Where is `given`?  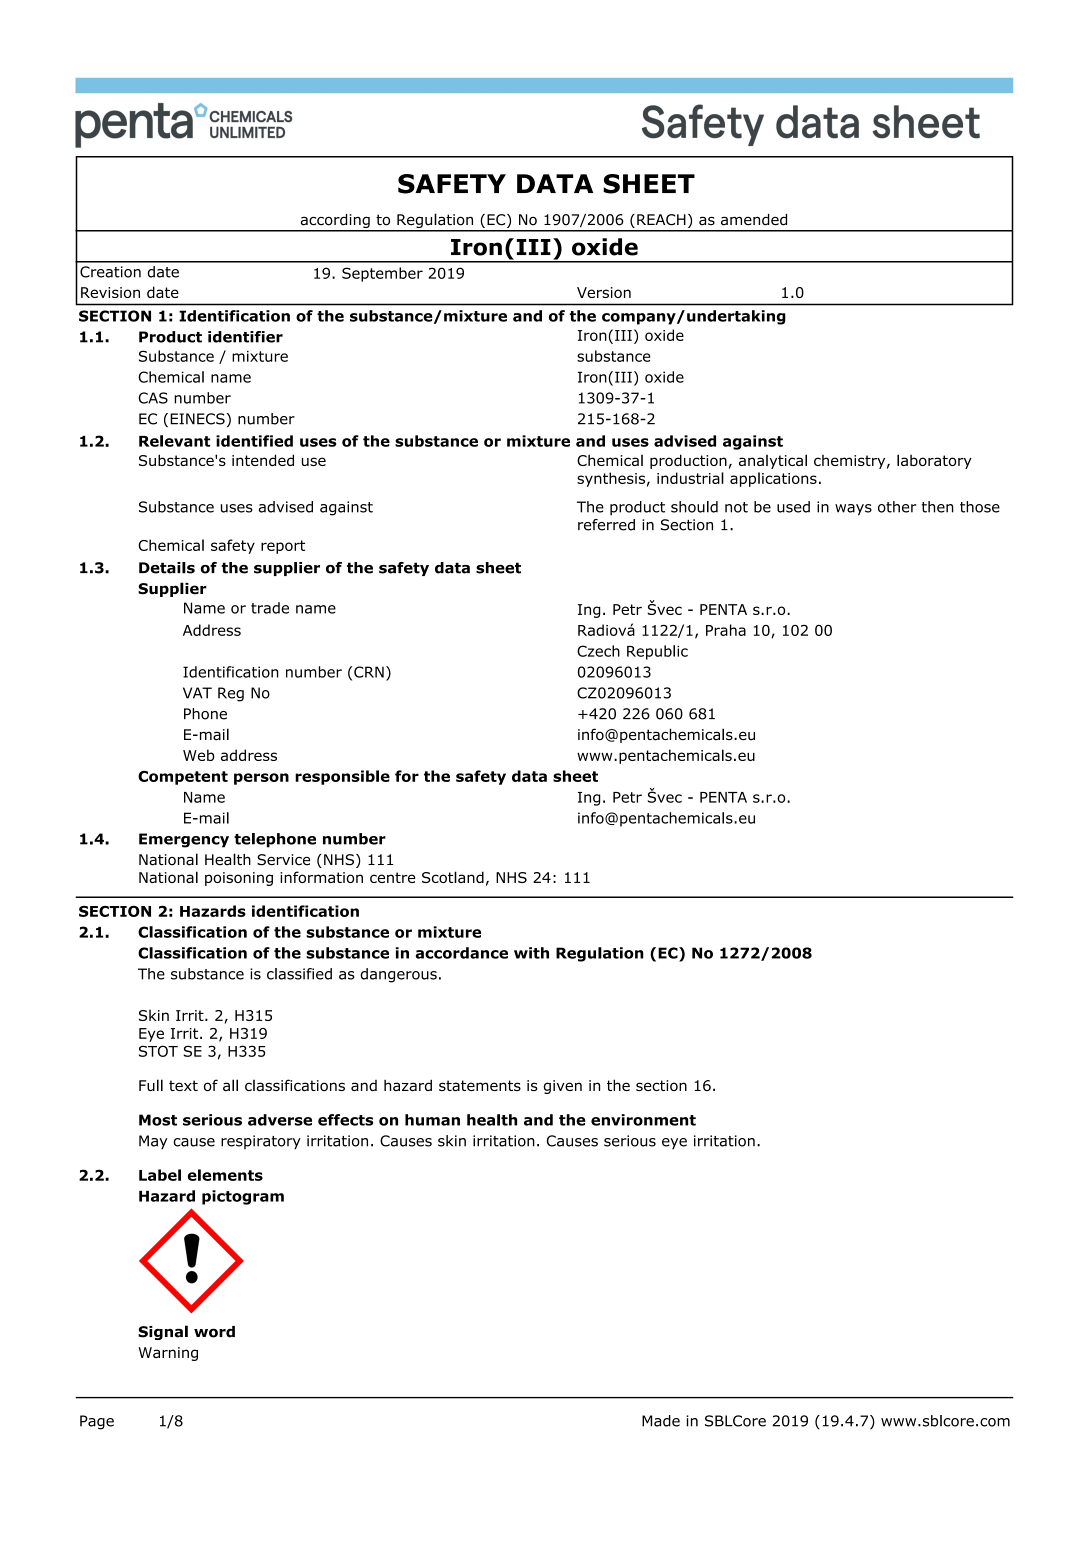
given is located at coordinates (562, 1087).
